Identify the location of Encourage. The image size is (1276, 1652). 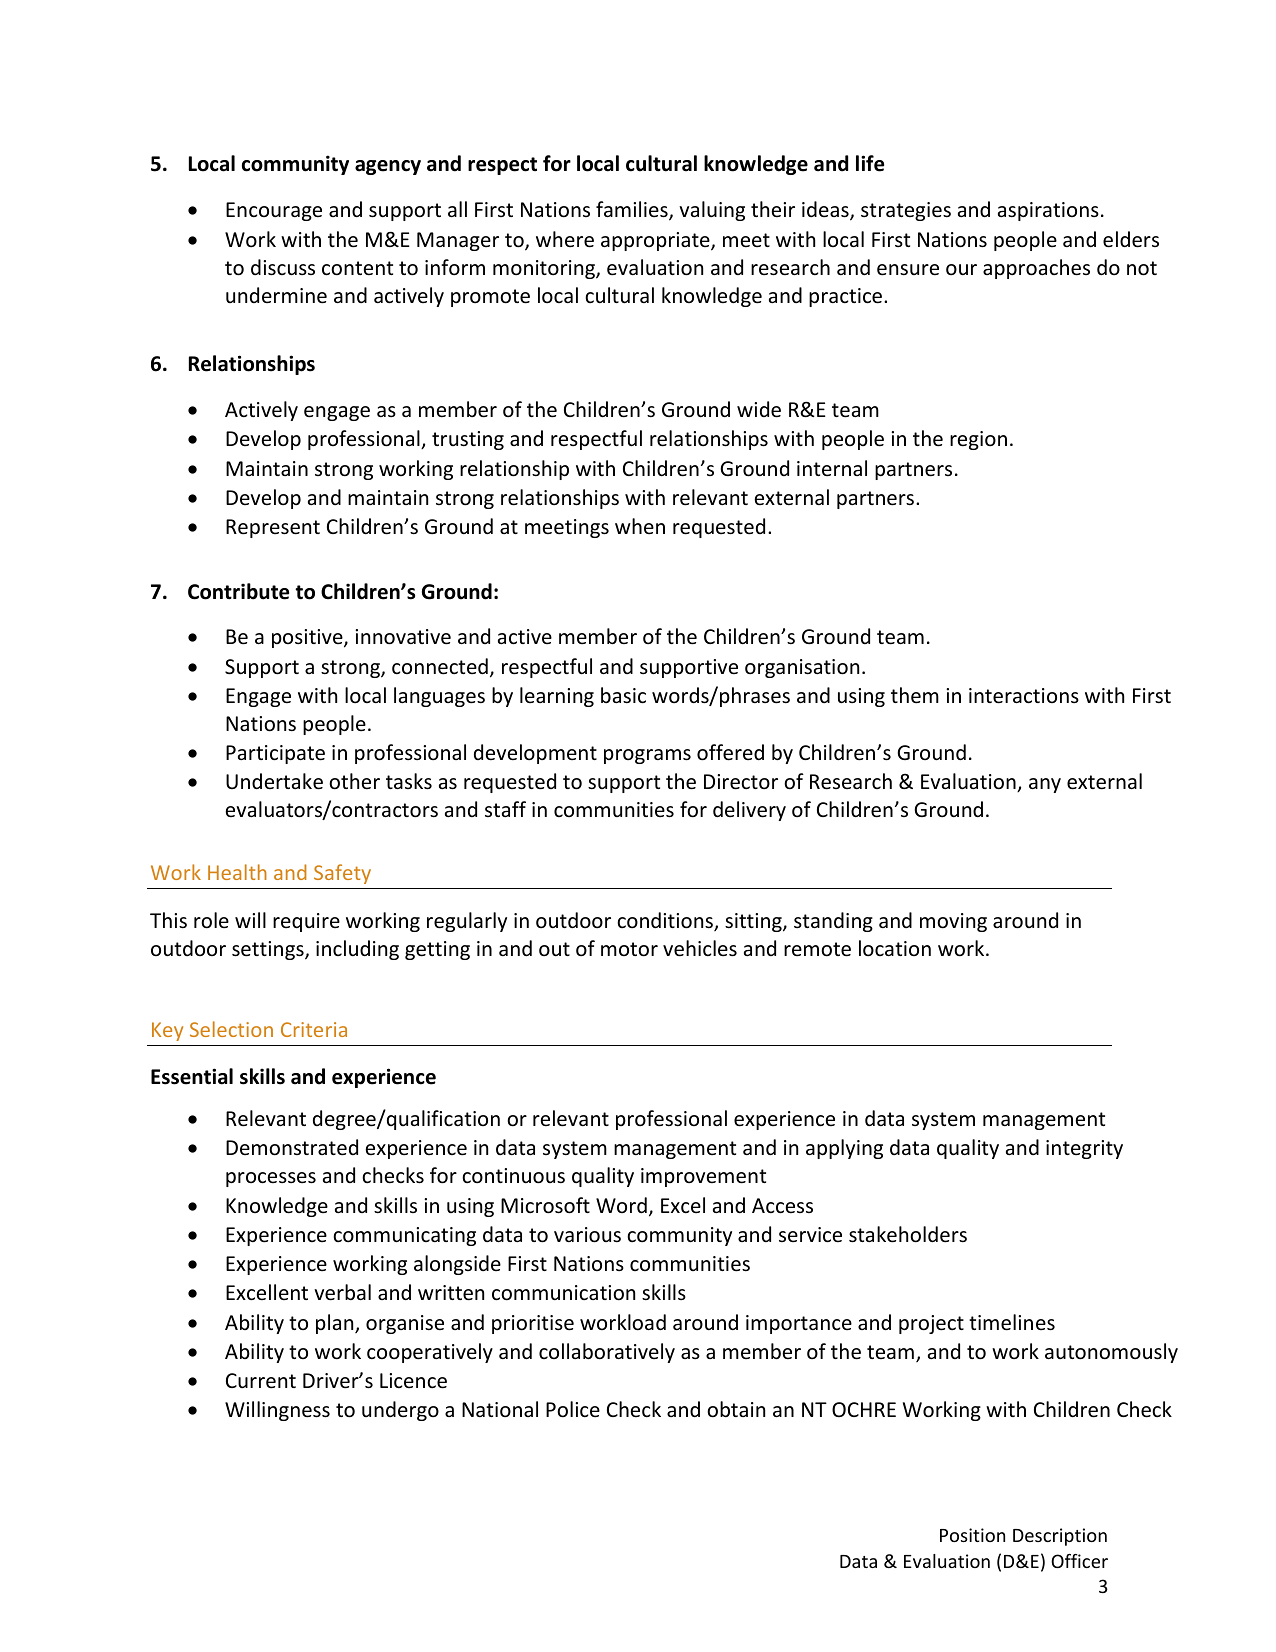
(274, 211).
